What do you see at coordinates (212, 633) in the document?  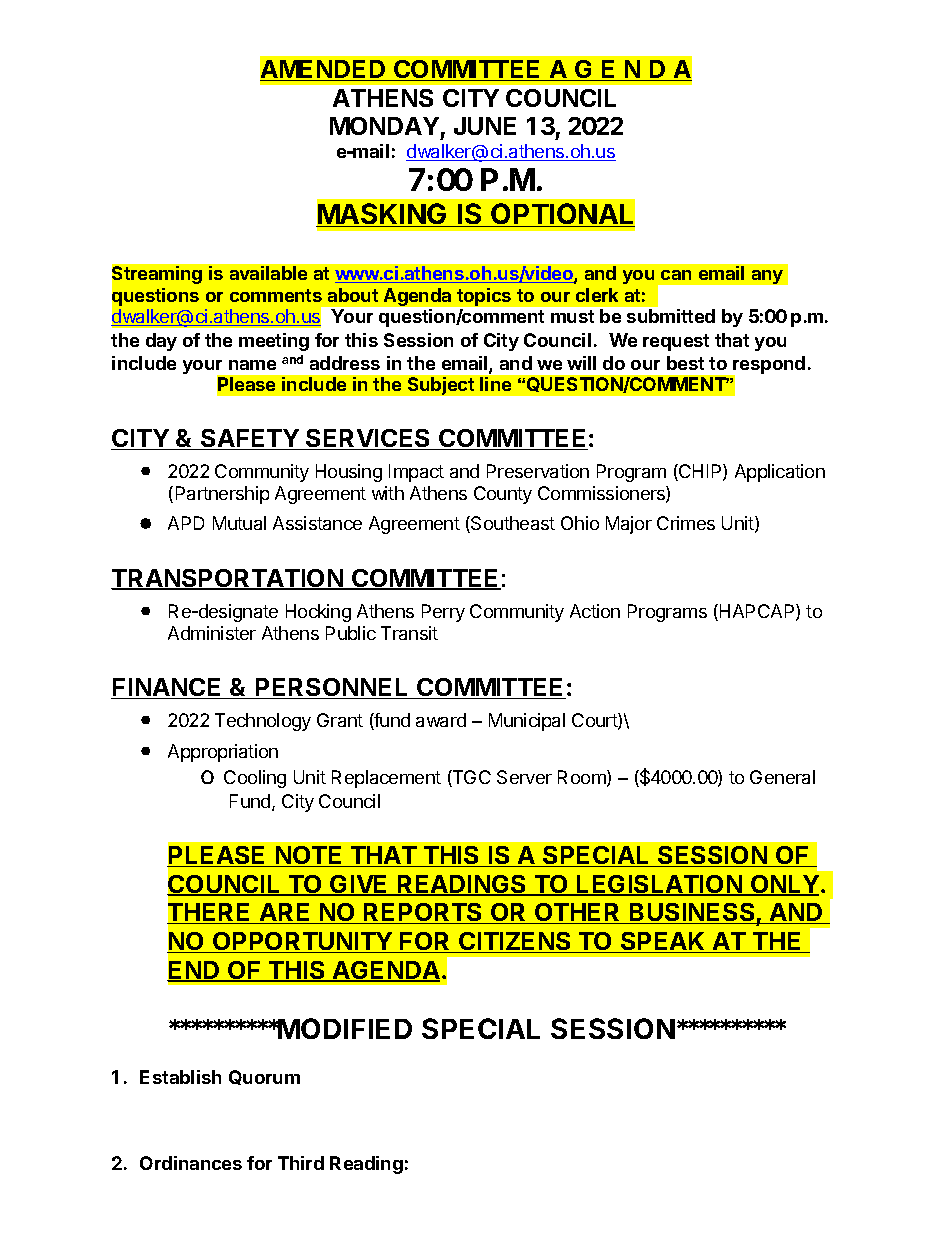 I see `Administer` at bounding box center [212, 633].
